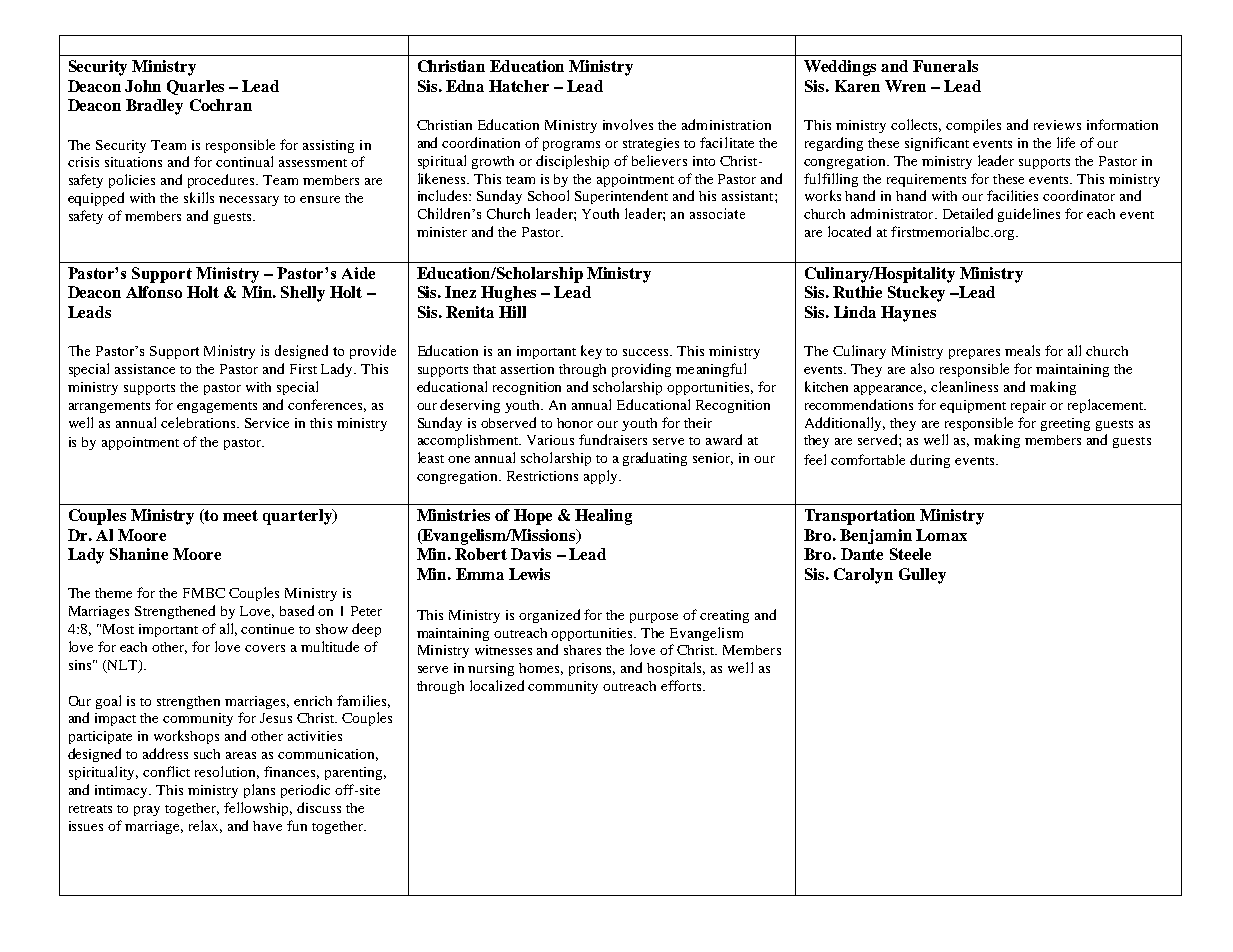 The image size is (1233, 952). What do you see at coordinates (199, 422) in the page?
I see `celebrations` at bounding box center [199, 422].
